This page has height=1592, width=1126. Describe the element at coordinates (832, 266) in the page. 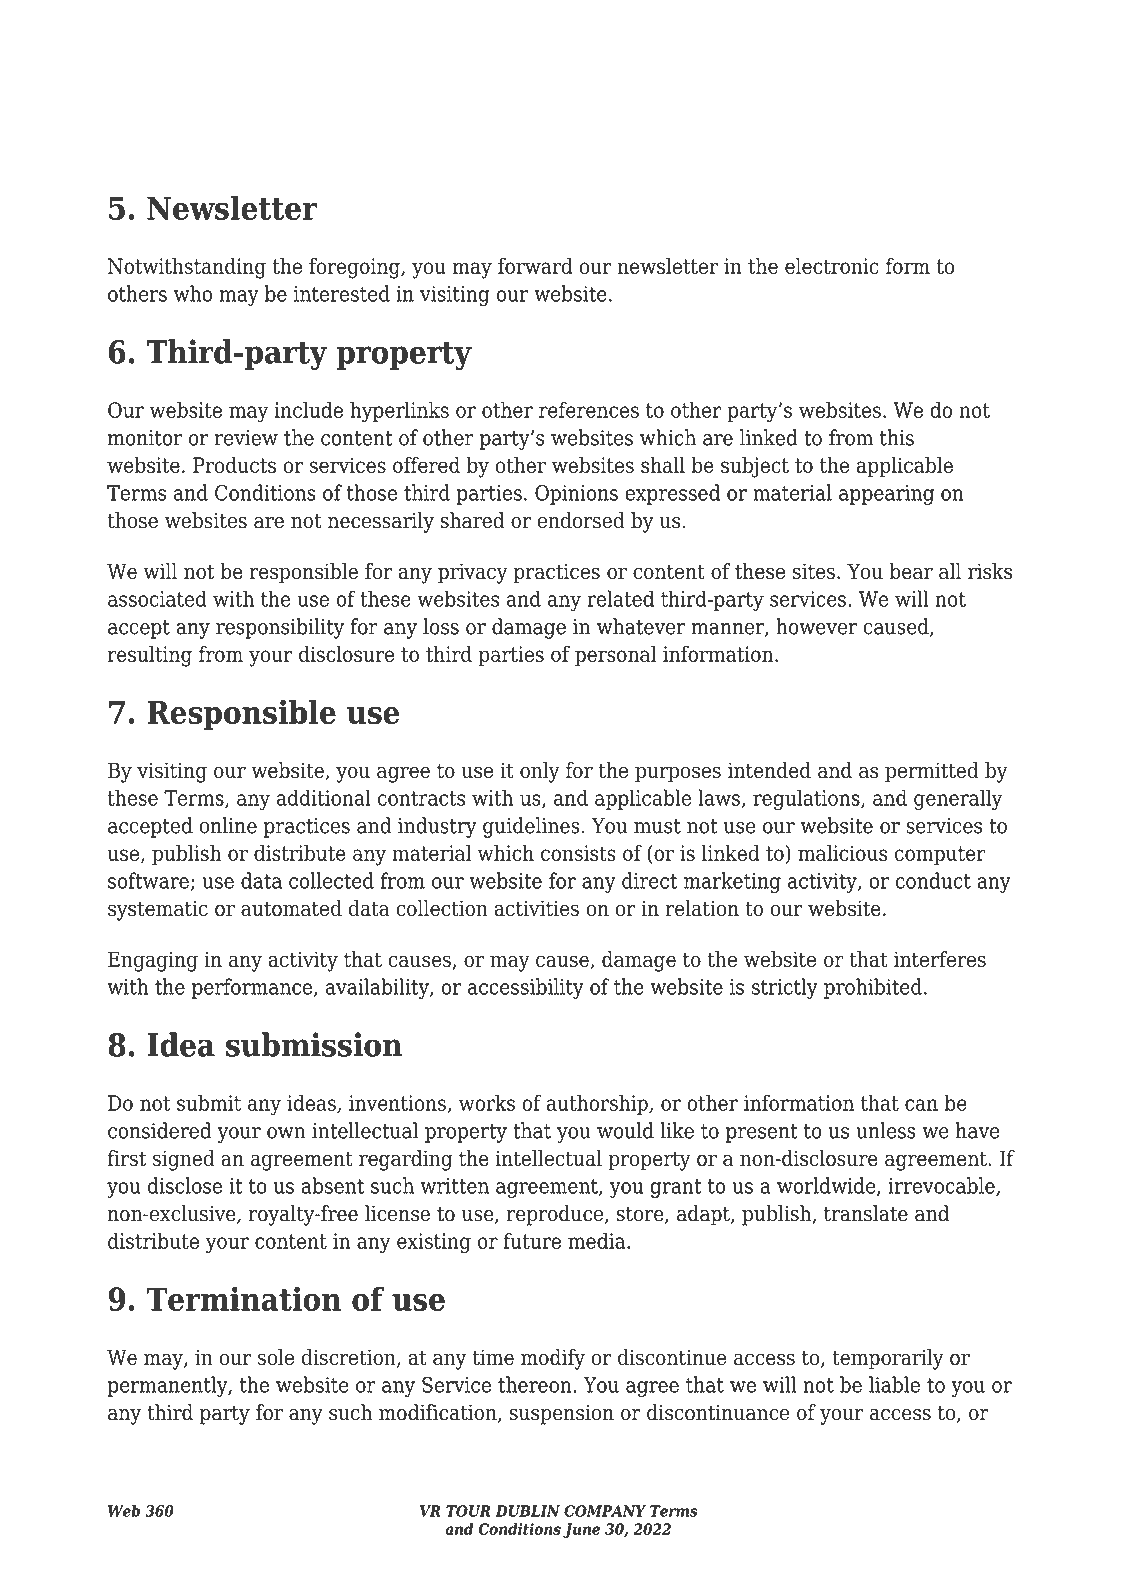

I see `electronic` at that location.
